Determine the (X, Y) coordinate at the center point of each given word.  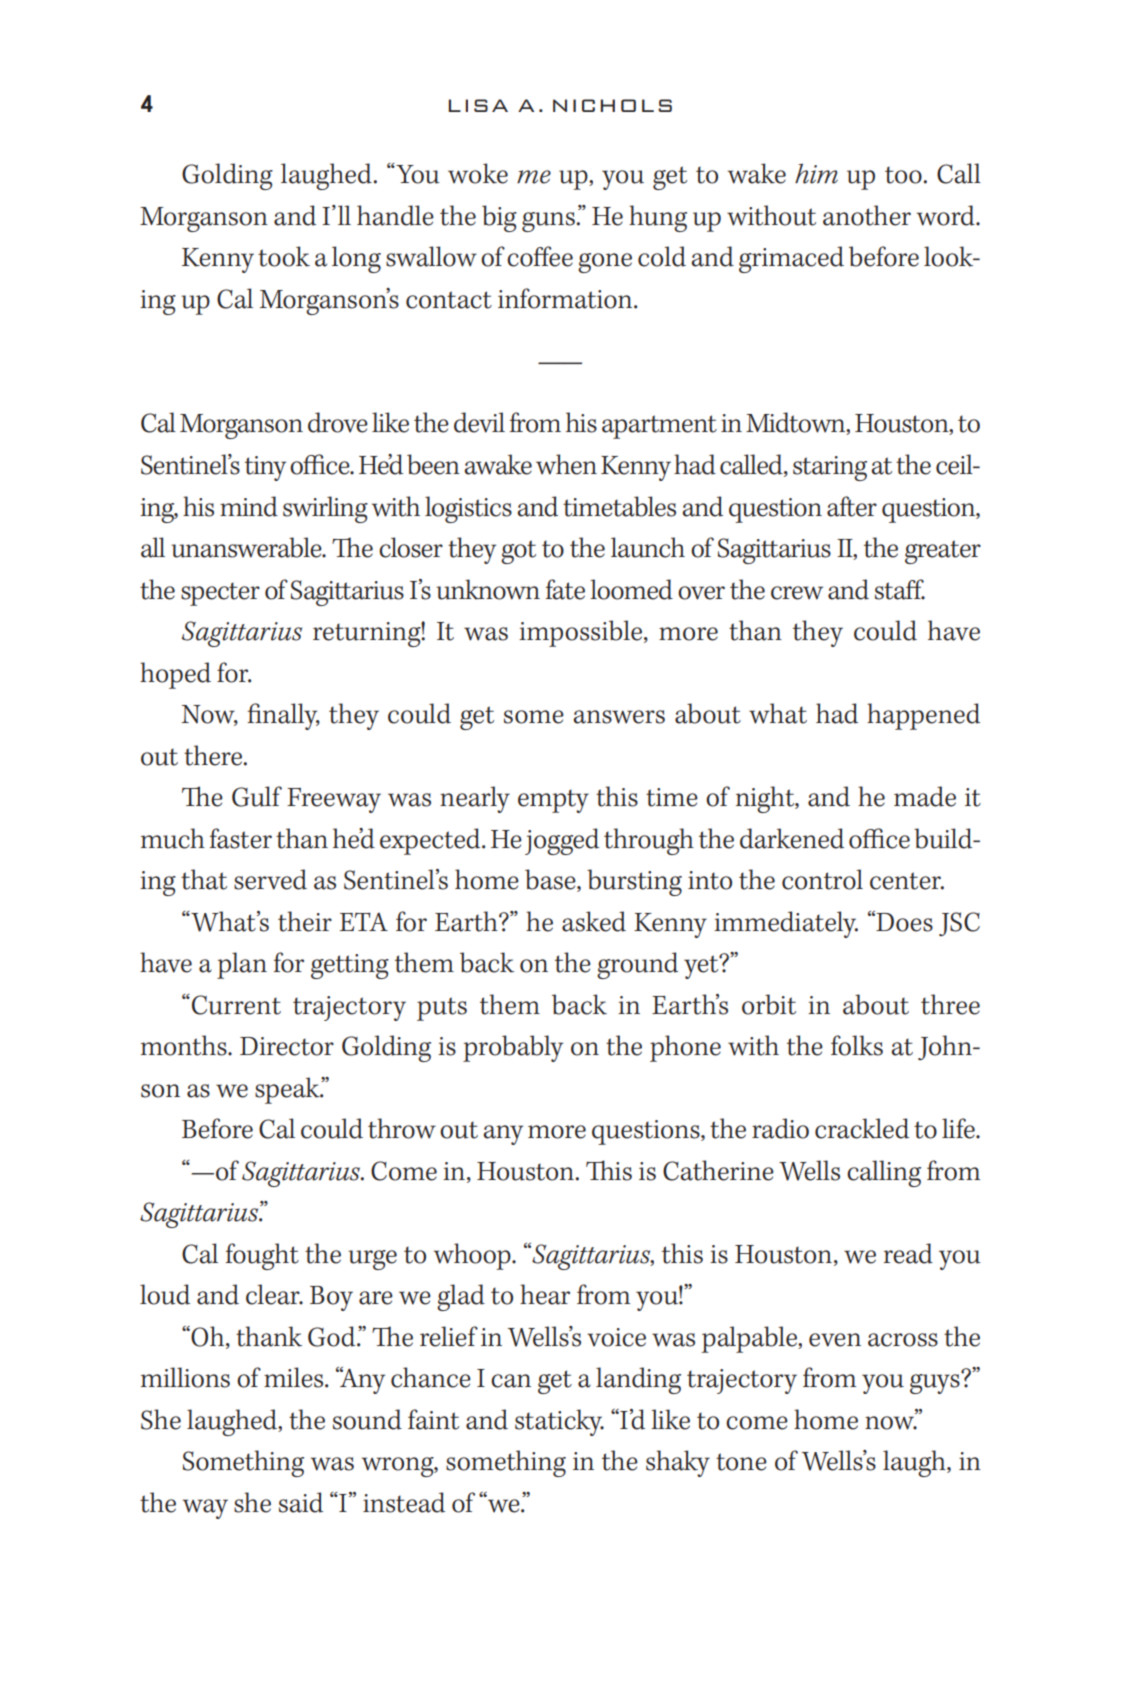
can (511, 1381)
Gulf (257, 796)
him (816, 173)
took (284, 256)
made (925, 796)
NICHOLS (612, 105)
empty (553, 801)
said (301, 1502)
